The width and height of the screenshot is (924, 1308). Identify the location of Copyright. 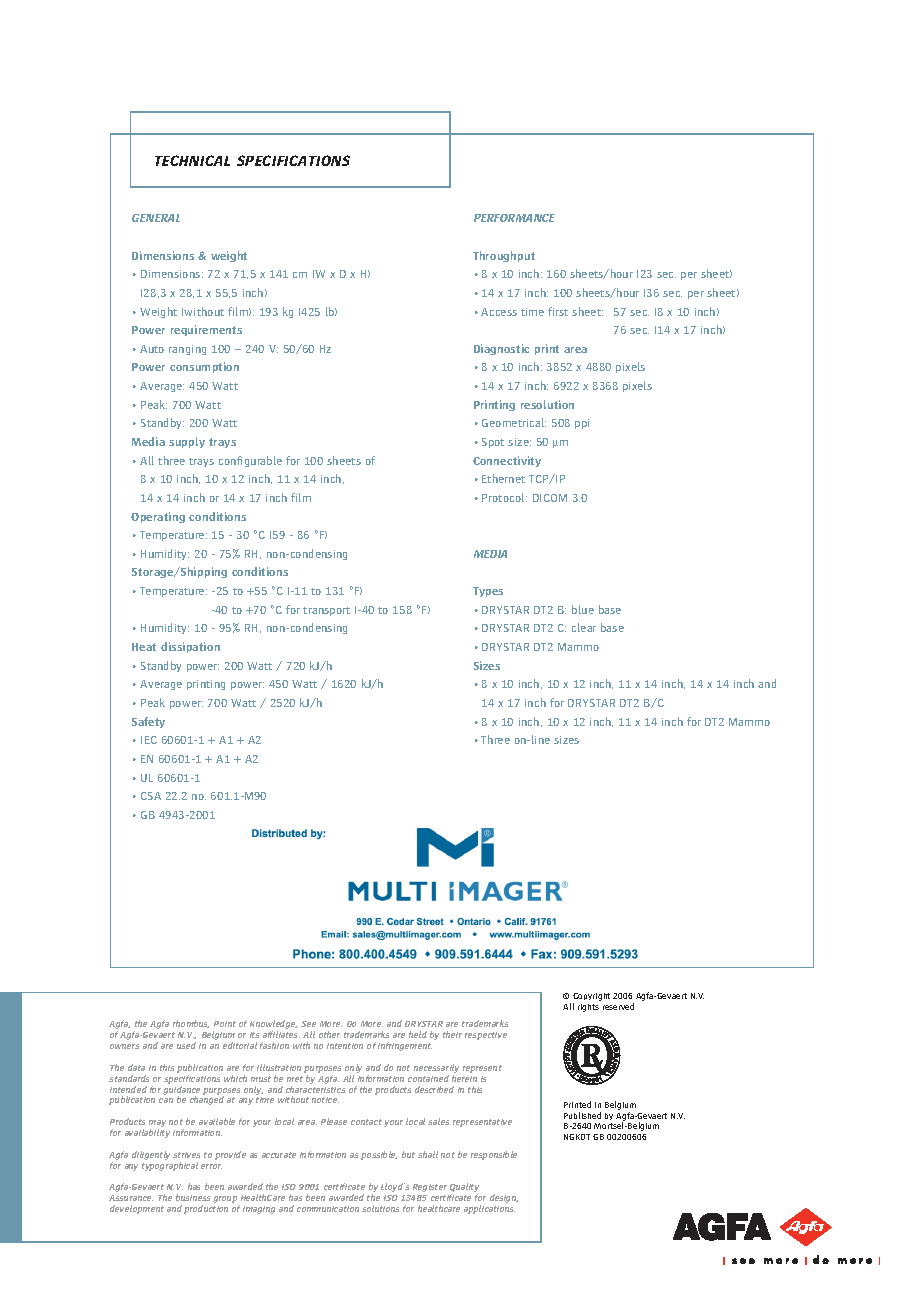
(591, 997).
